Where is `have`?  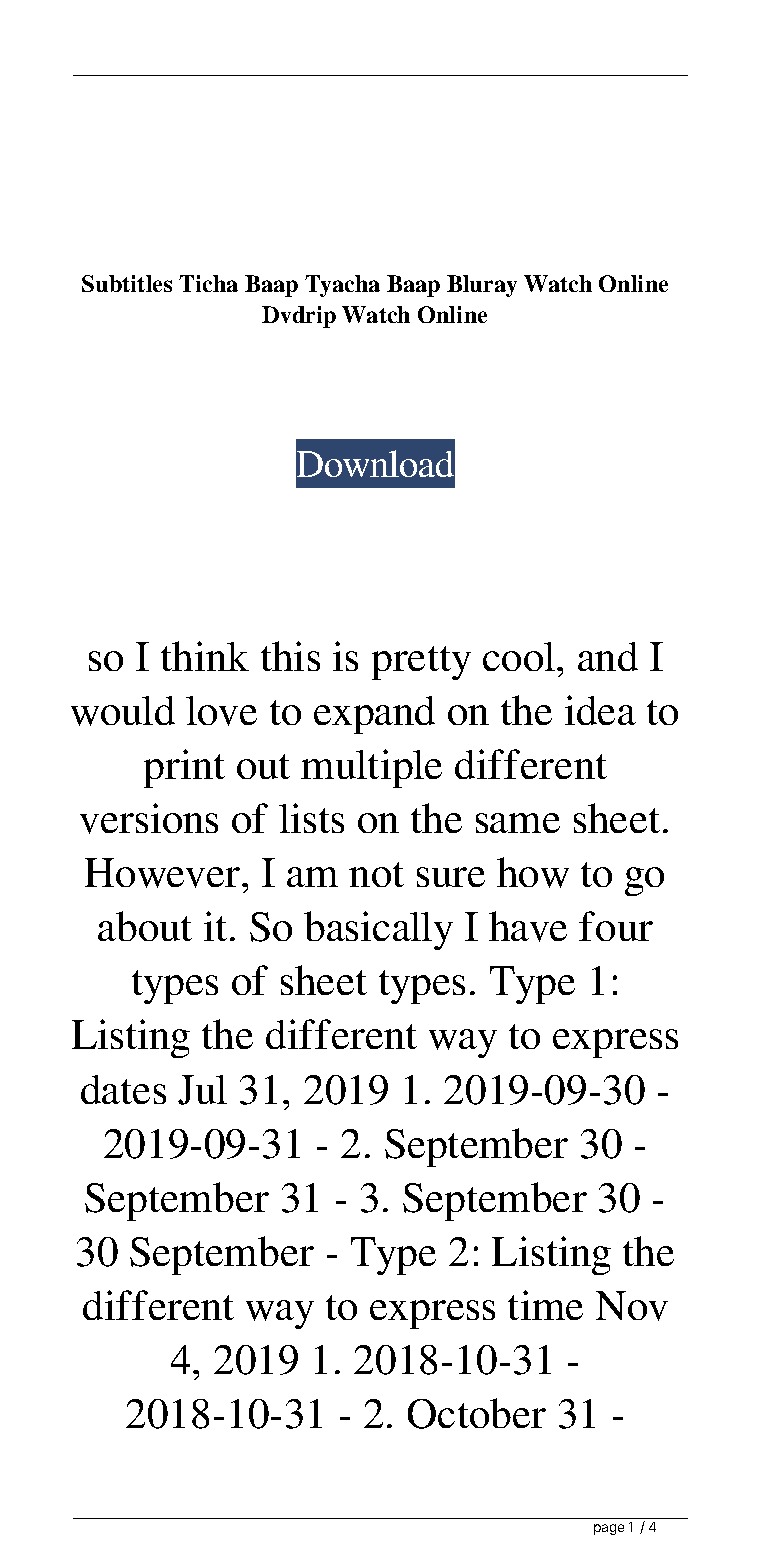
have is located at coordinates (528, 926).
